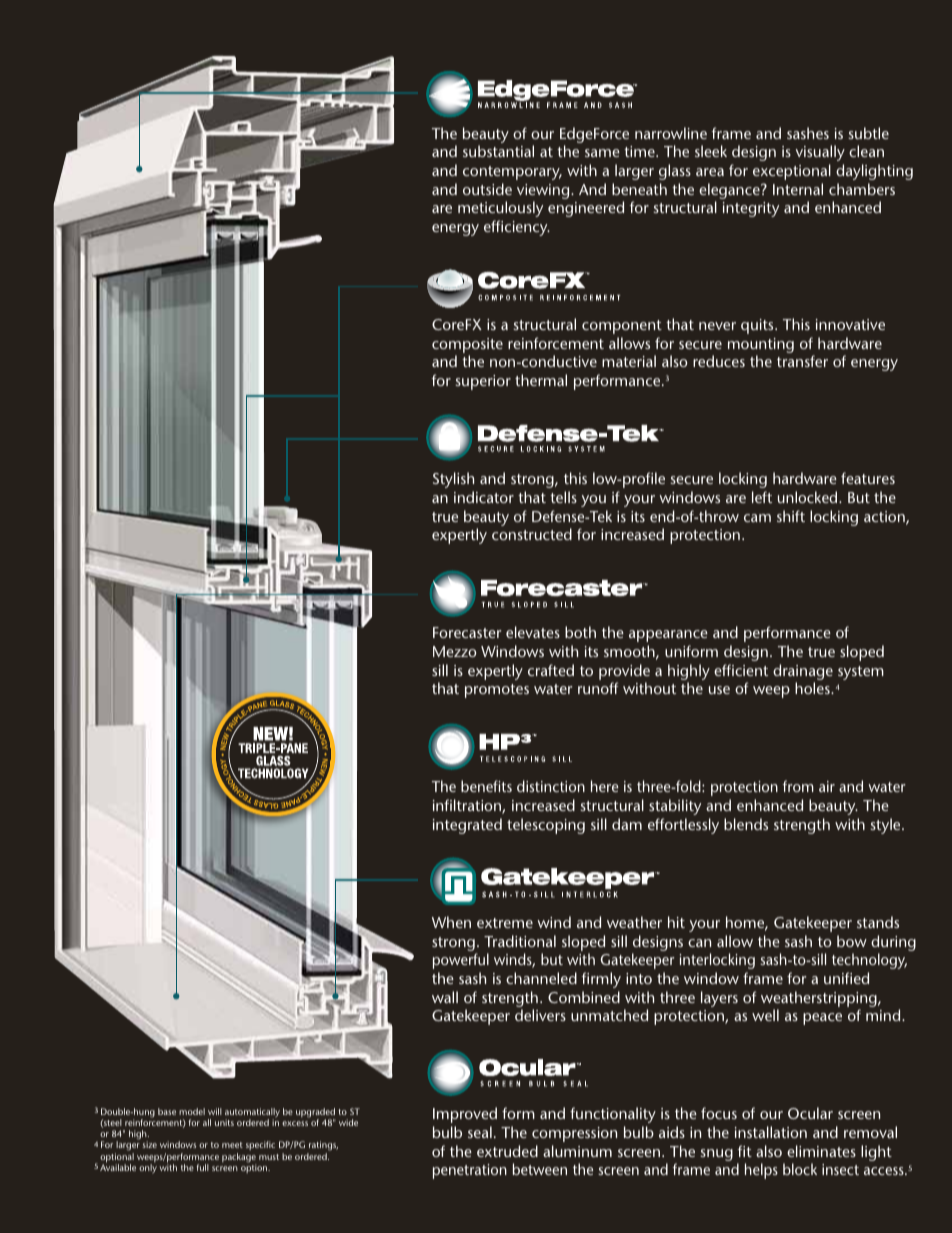  Describe the element at coordinates (546, 826) in the screenshot. I see `telescoping` at that location.
